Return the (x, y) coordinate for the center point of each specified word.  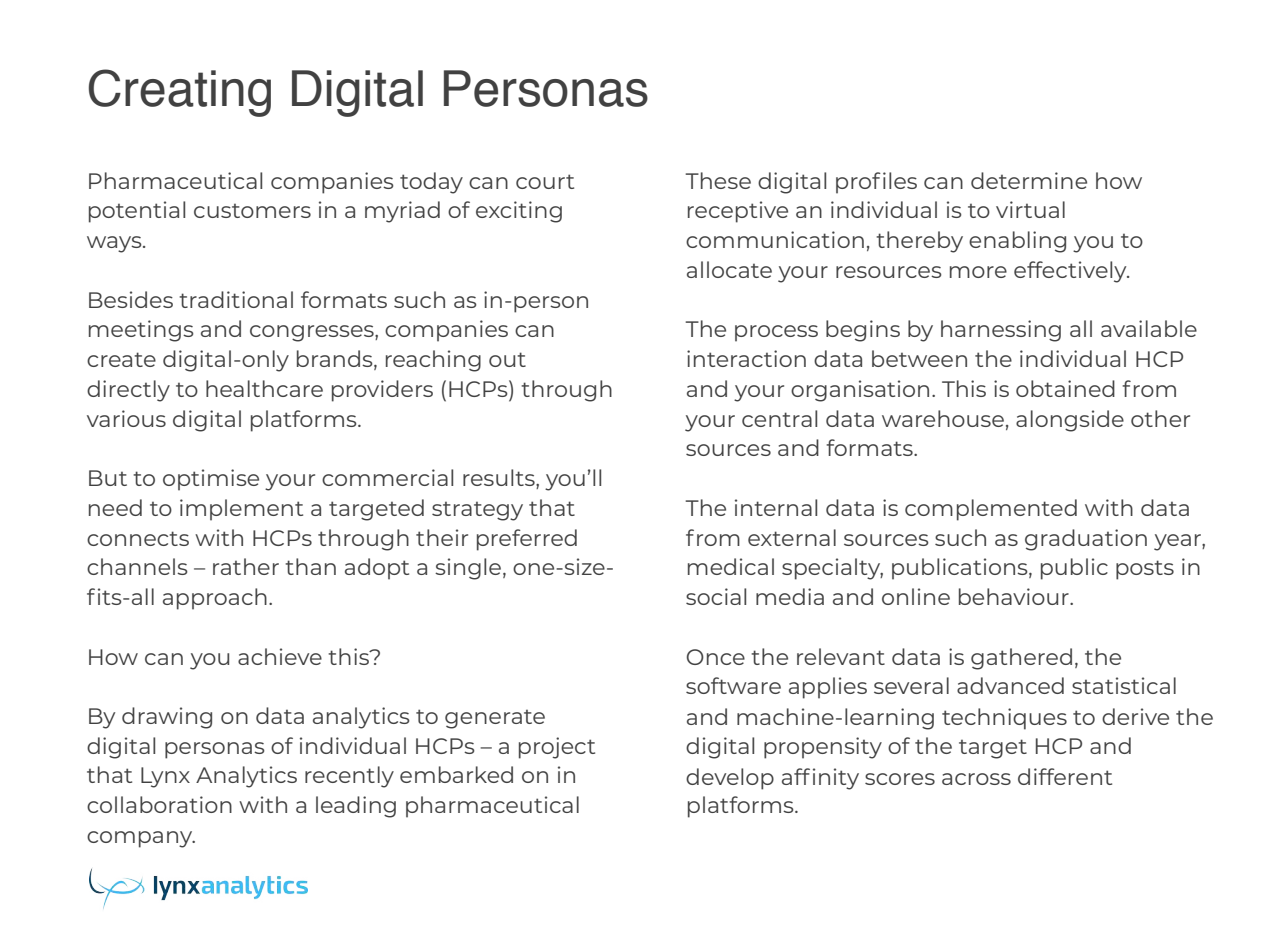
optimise (211, 480)
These (718, 180)
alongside (1070, 421)
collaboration (159, 804)
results (500, 479)
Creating (180, 93)
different (1065, 776)
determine (1029, 180)
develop (730, 779)
